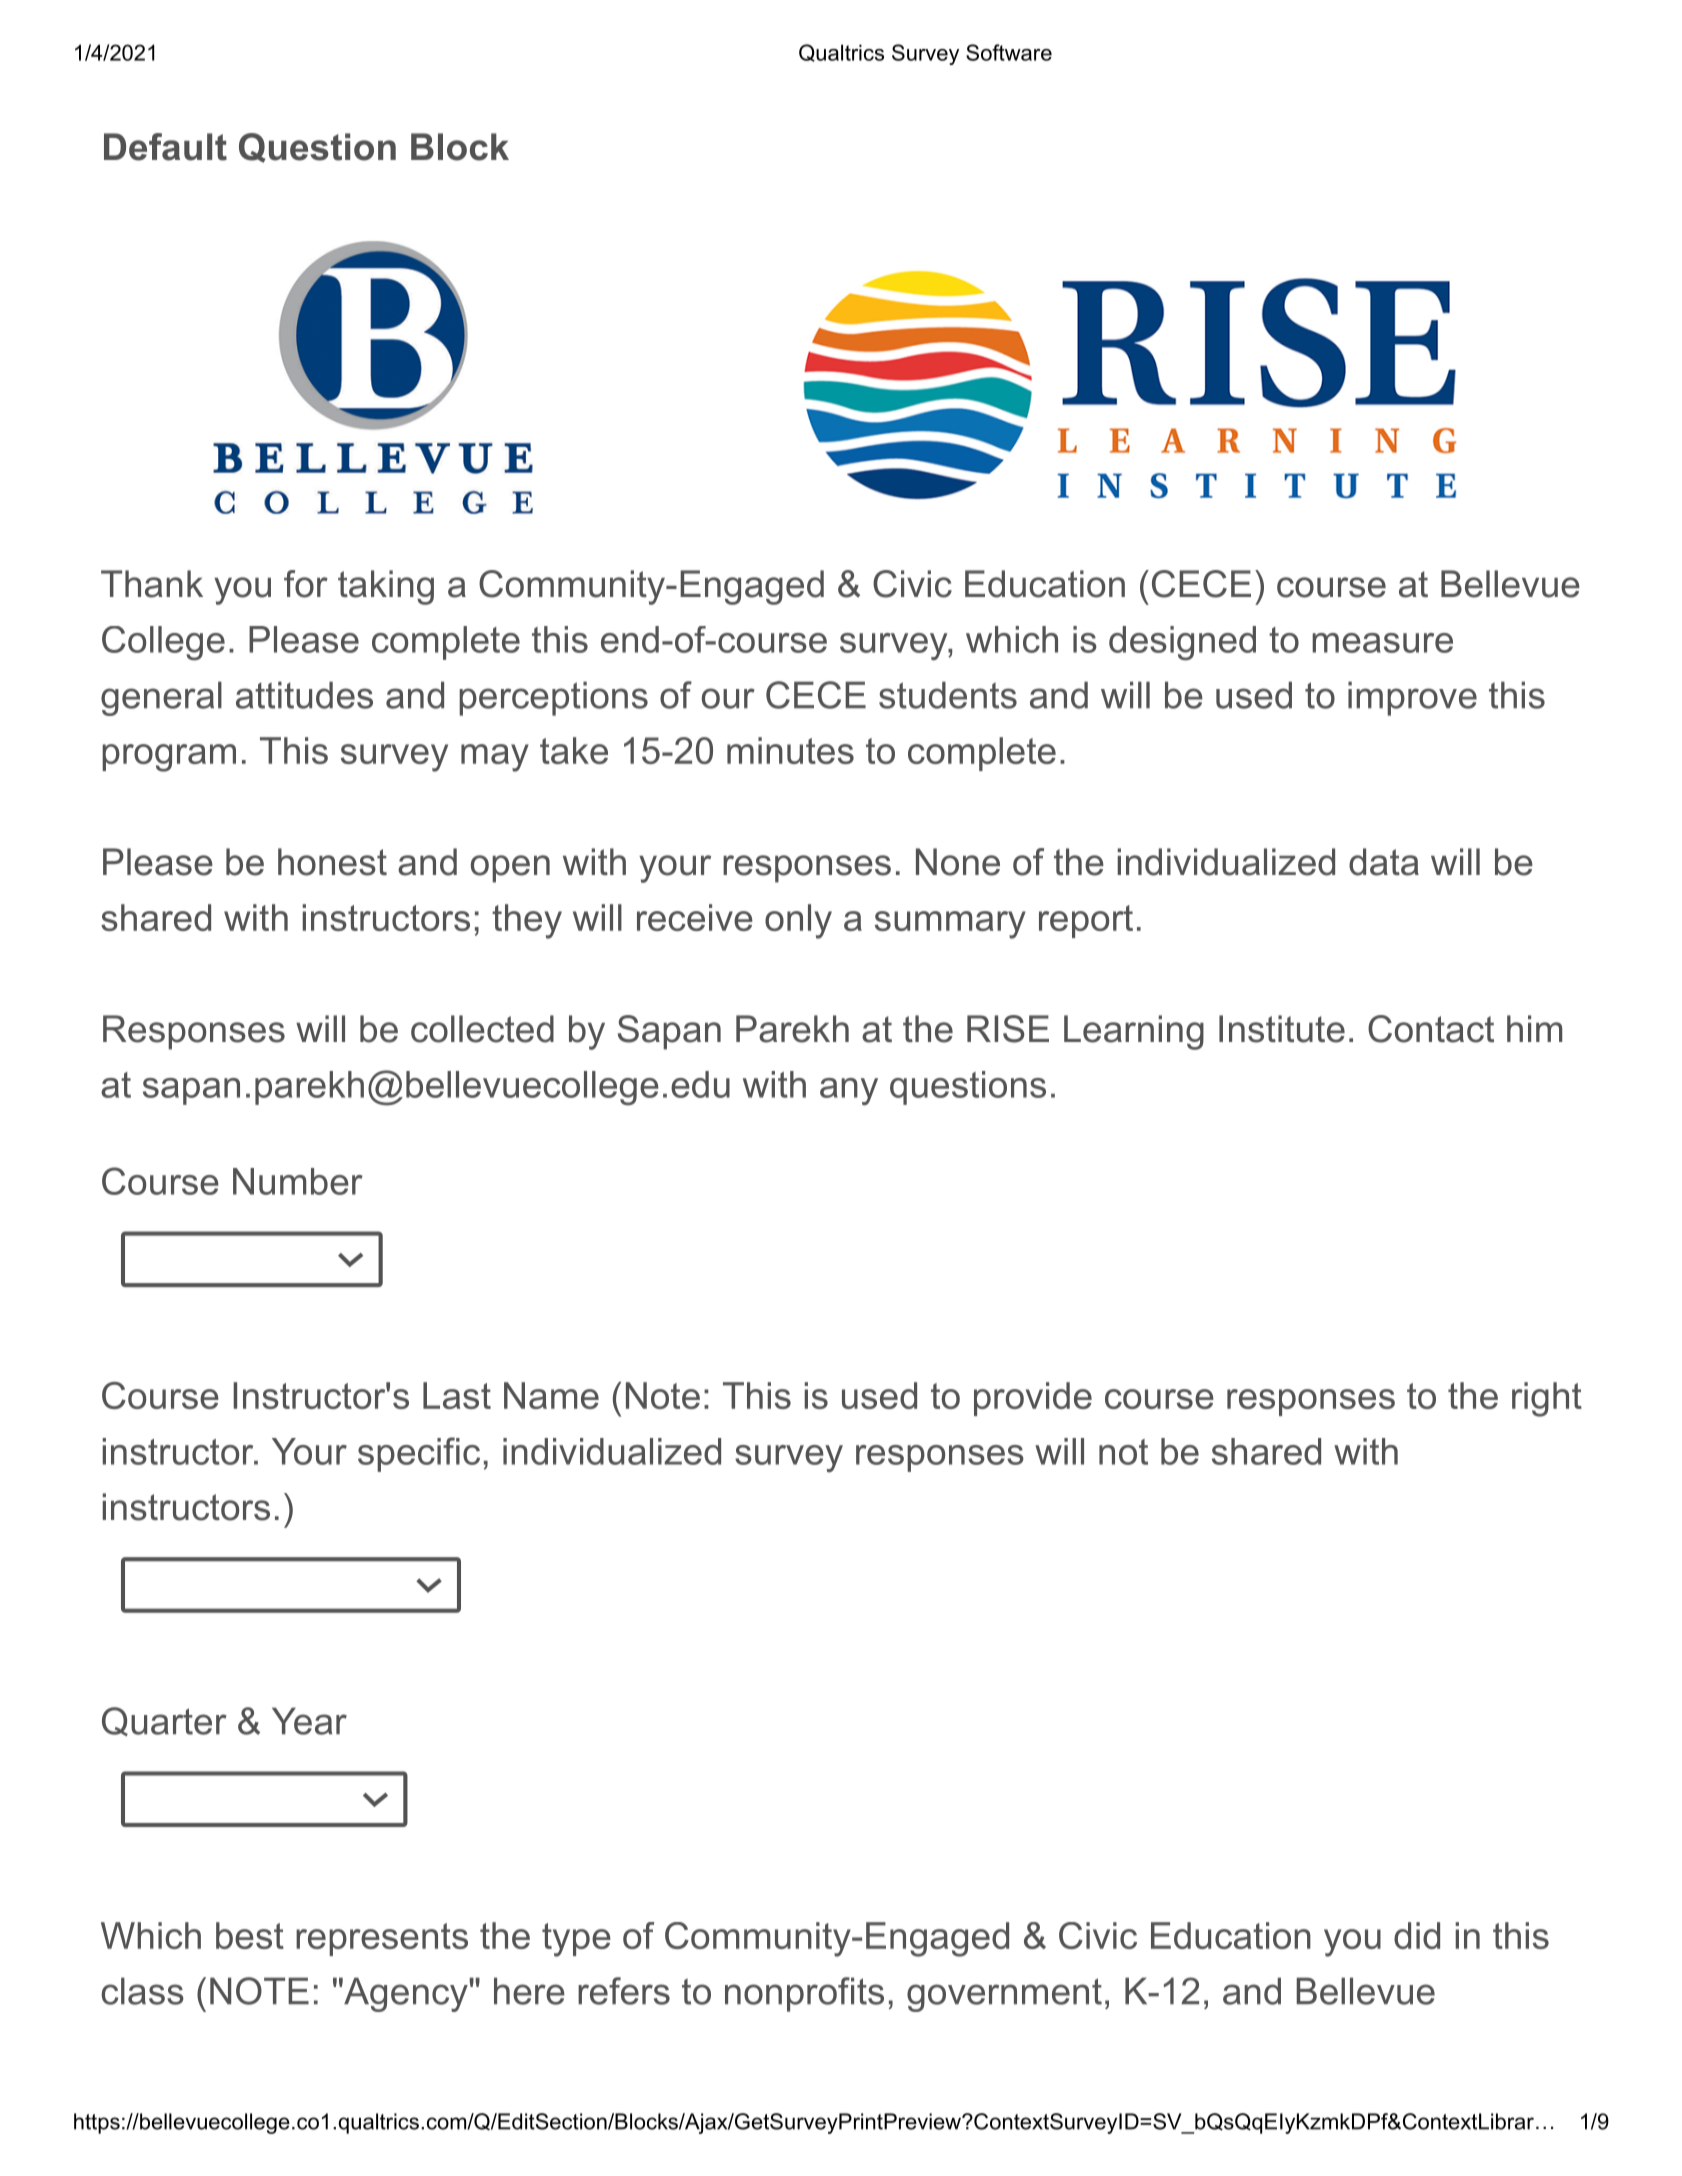 The height and width of the screenshot is (2176, 1682). I want to click on any, so click(849, 1092).
